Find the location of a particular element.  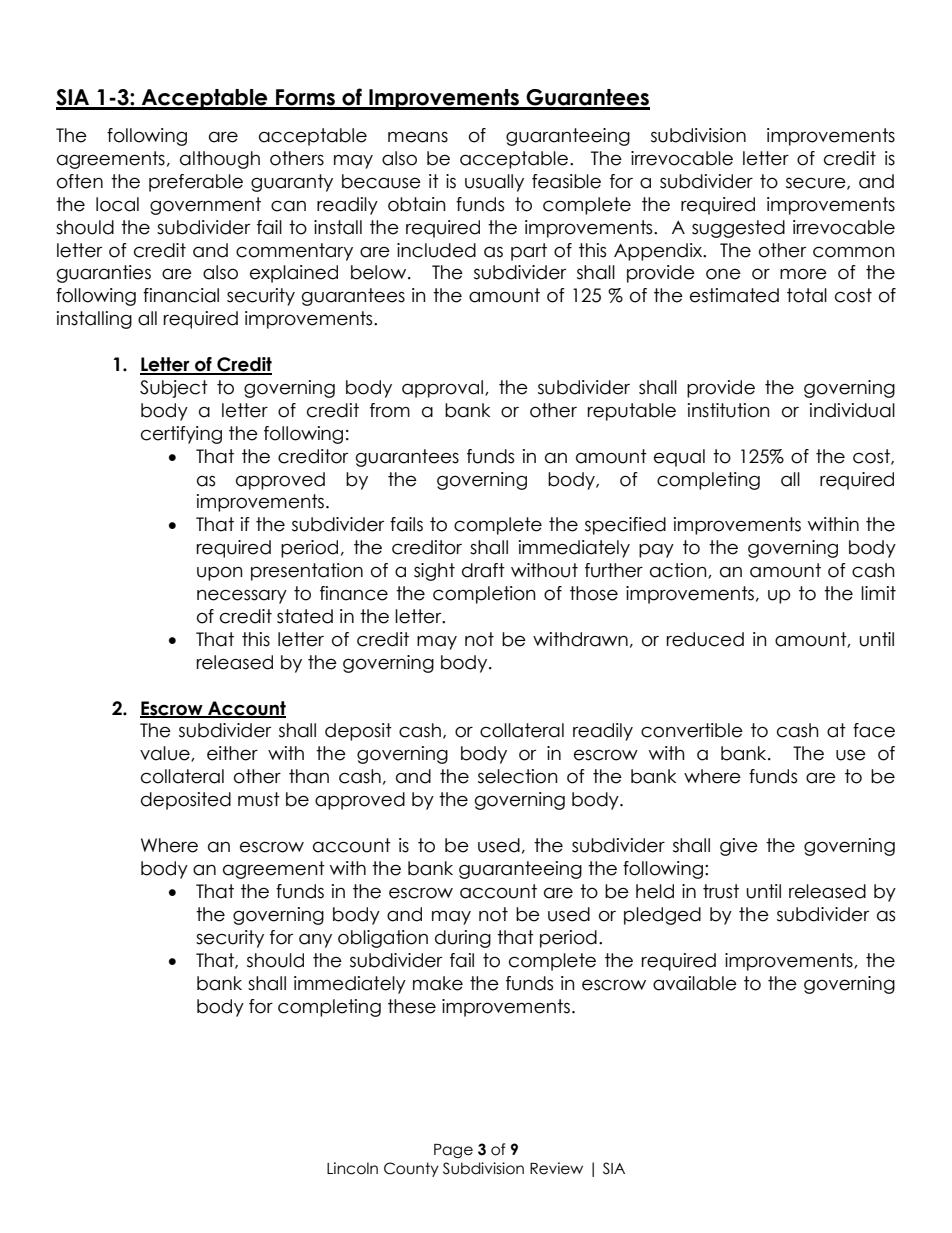

Lincoln is located at coordinates (352, 1168).
